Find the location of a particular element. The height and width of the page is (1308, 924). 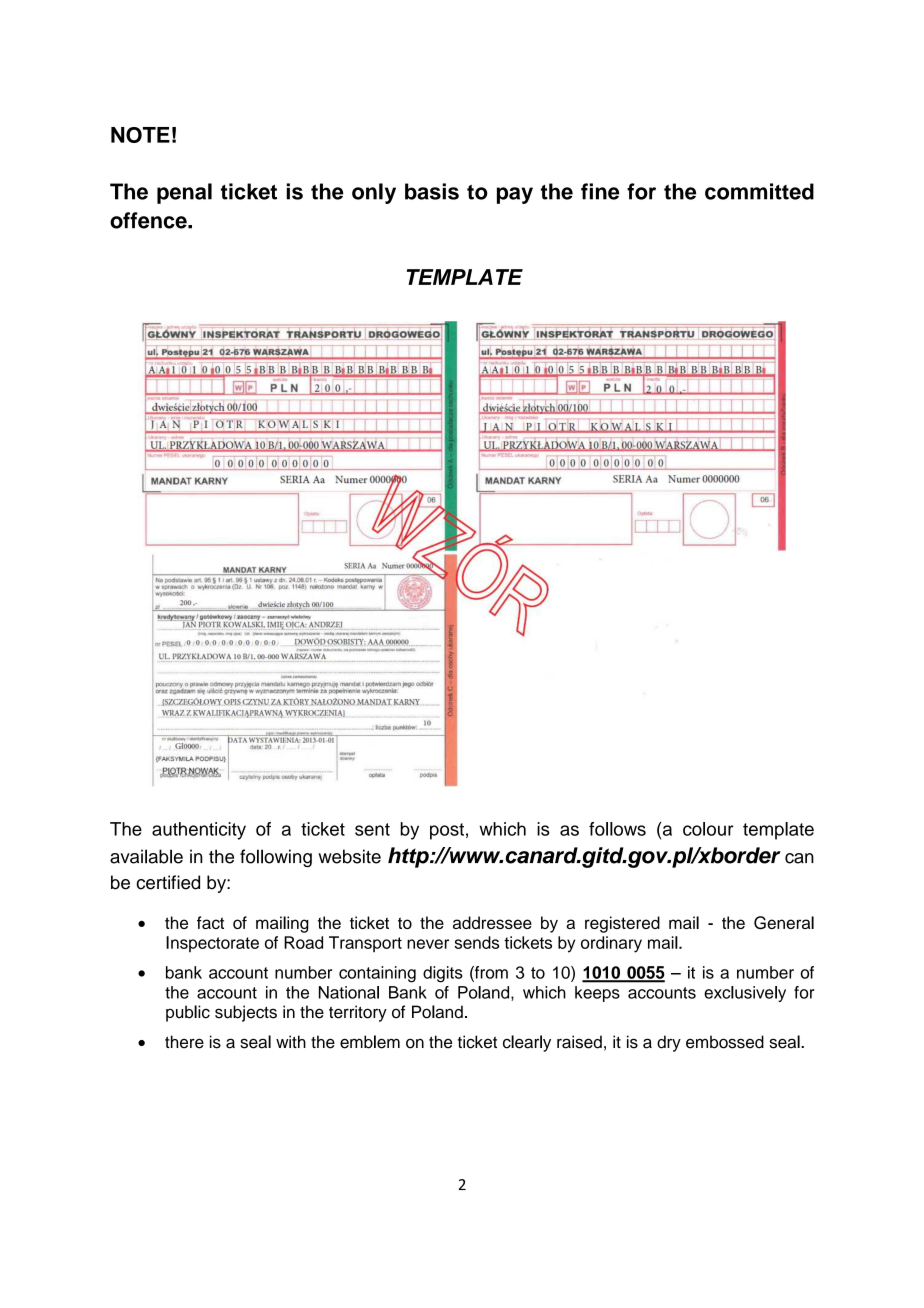

authenticity is located at coordinates (199, 831).
